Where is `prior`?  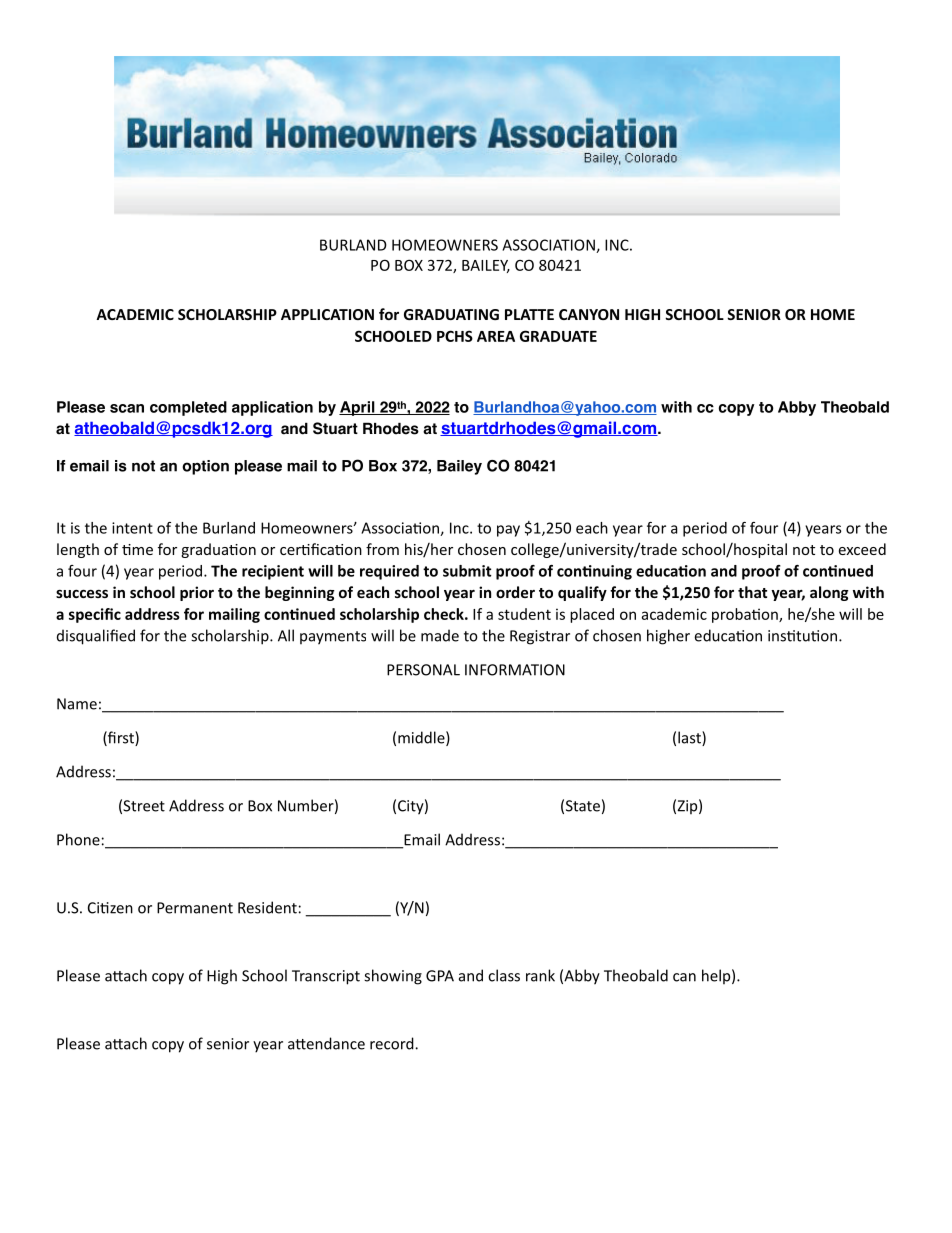
prior is located at coordinates (197, 593).
